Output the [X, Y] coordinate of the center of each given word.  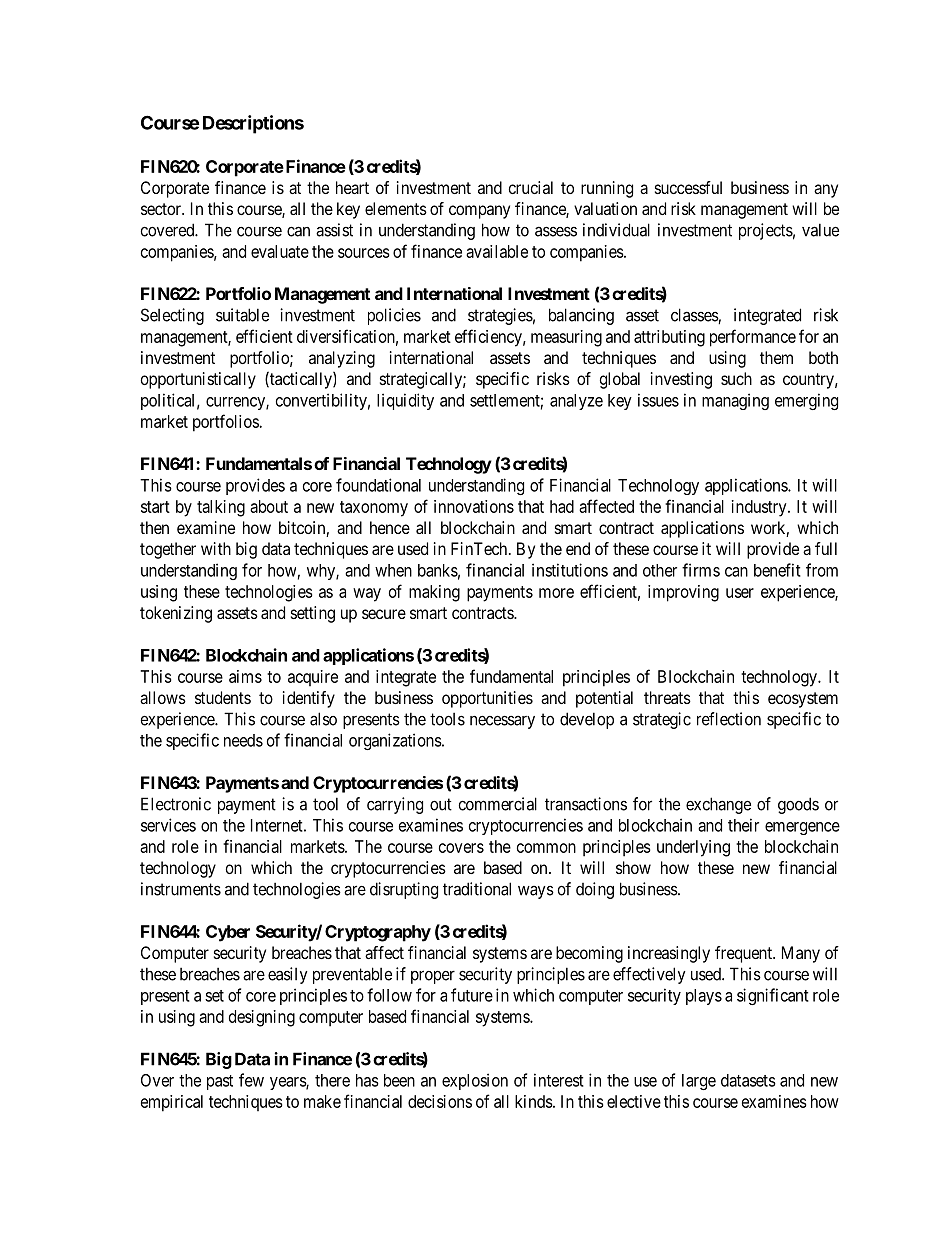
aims [245, 676]
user [740, 593]
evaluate [280, 251]
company [479, 212]
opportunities [487, 699]
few [251, 1080]
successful [688, 187]
